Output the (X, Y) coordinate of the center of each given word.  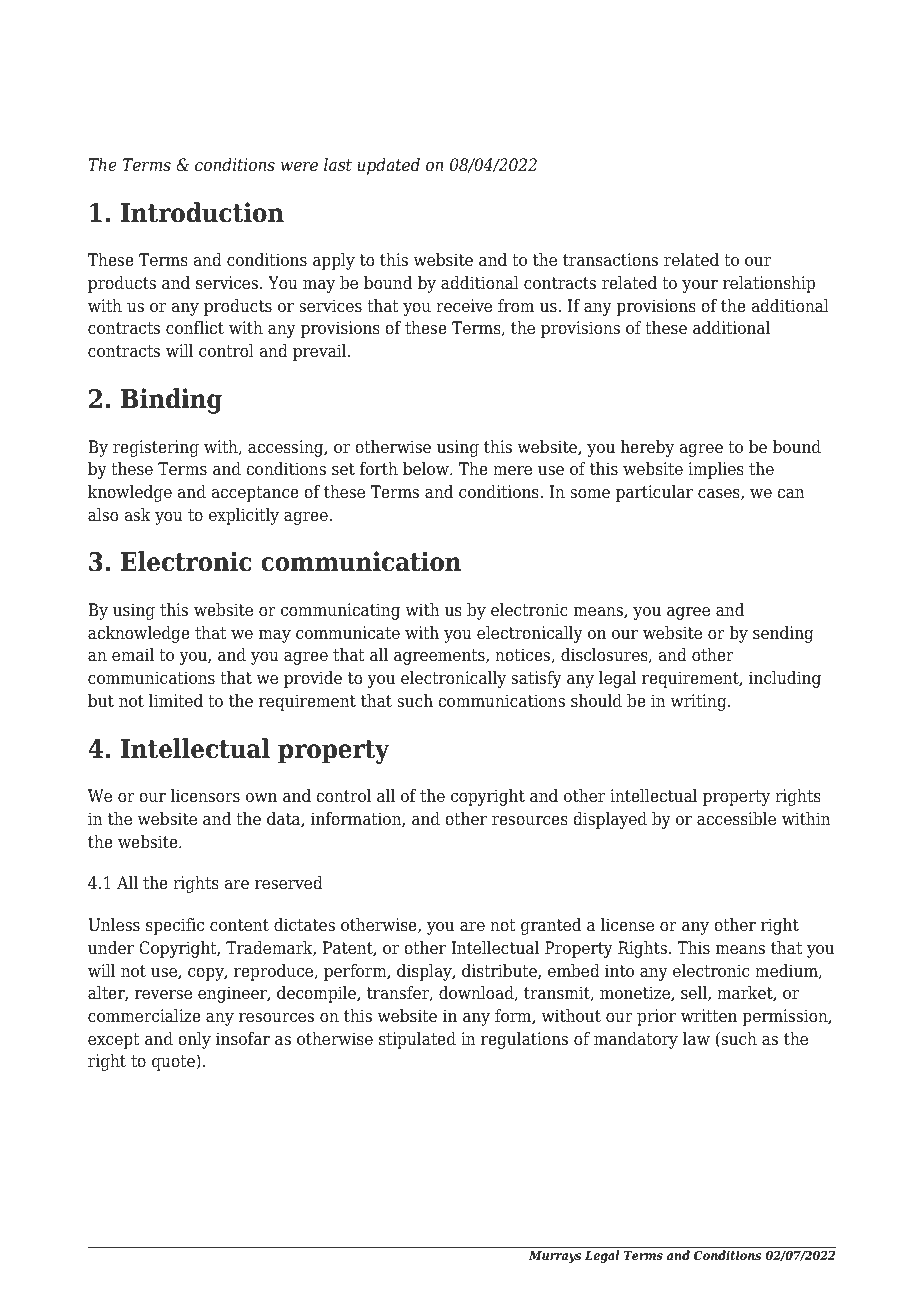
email (133, 655)
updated (388, 166)
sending (783, 634)
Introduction (202, 212)
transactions (610, 260)
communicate (348, 633)
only (194, 1040)
